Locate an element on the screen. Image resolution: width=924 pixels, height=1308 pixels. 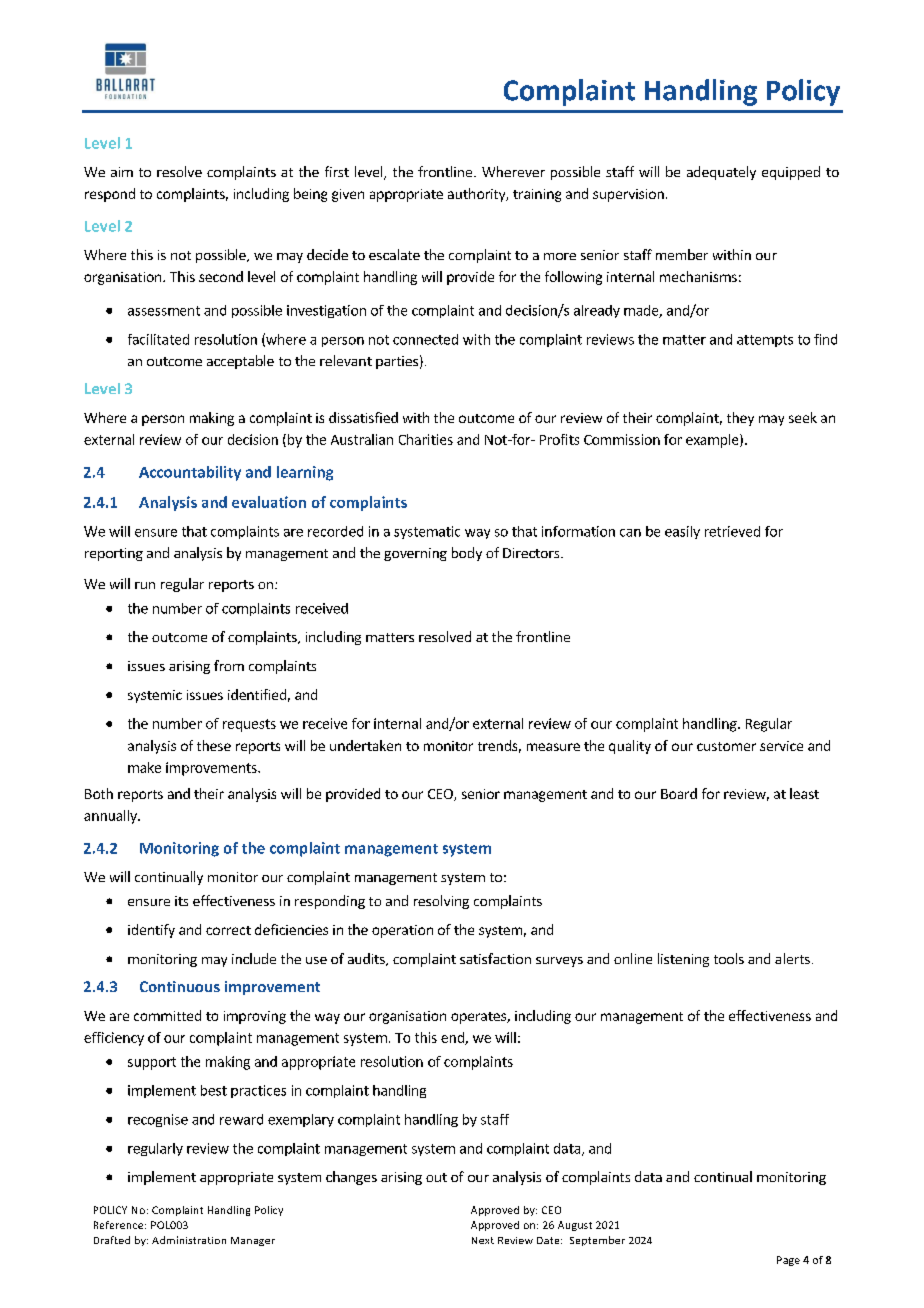
aim is located at coordinates (122, 172).
